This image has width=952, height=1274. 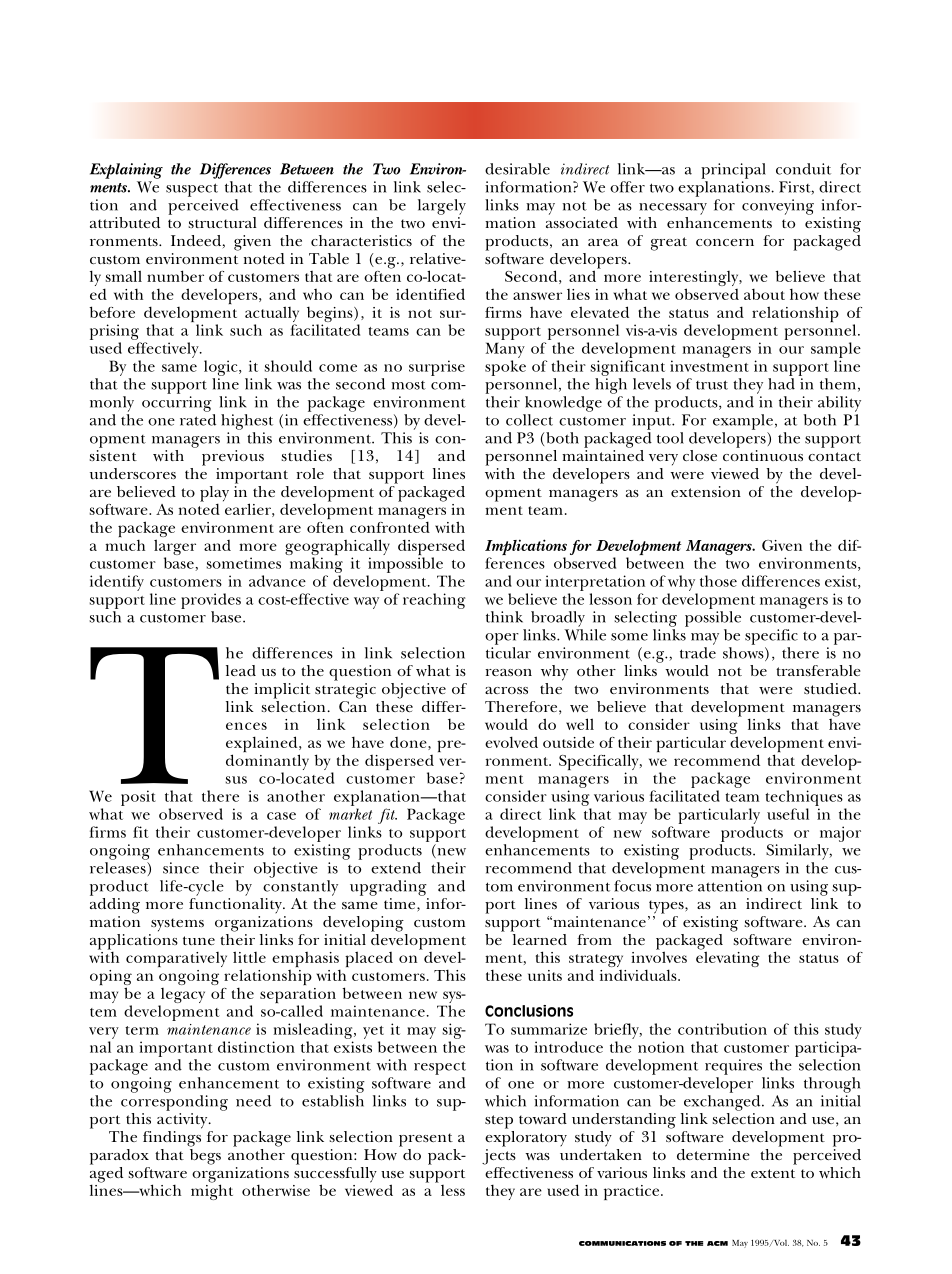 I want to click on across, so click(x=506, y=690).
